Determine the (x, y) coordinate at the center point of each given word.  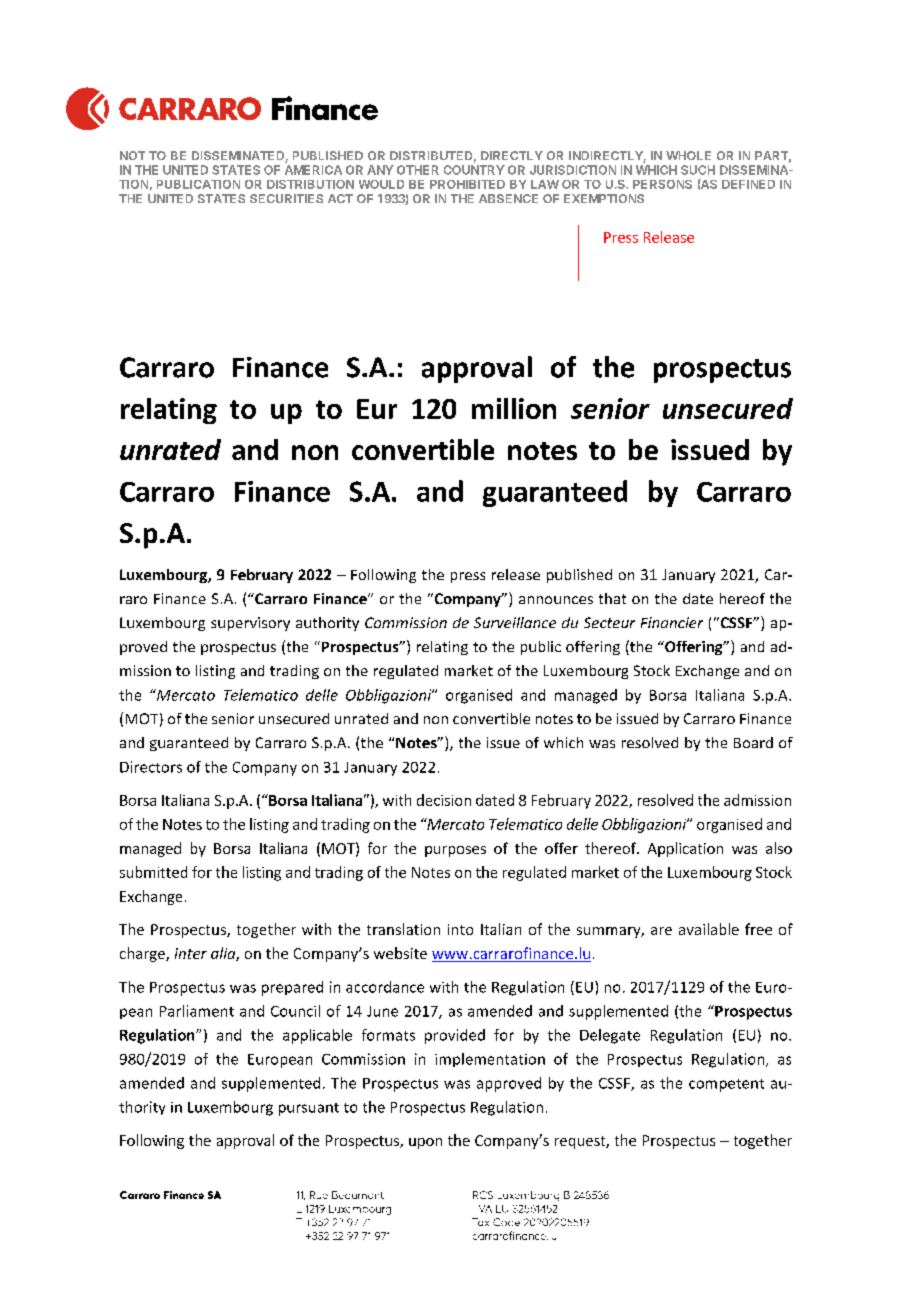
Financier (672, 622)
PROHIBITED (467, 184)
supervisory (250, 624)
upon (425, 1143)
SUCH (698, 170)
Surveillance (515, 622)
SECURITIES (286, 198)
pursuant (309, 1109)
